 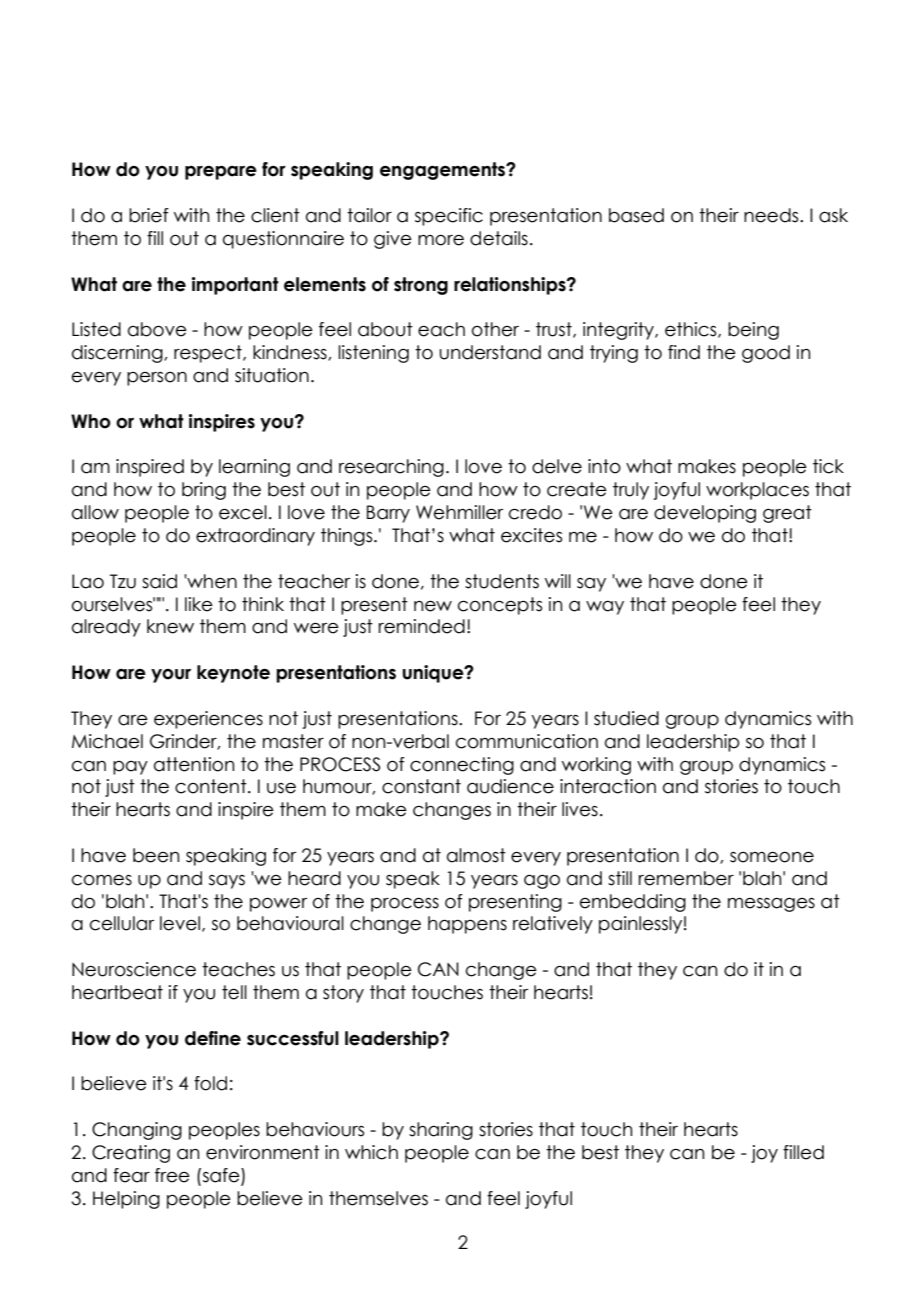 What do you see at coordinates (449, 217) in the screenshot?
I see `specific` at bounding box center [449, 217].
